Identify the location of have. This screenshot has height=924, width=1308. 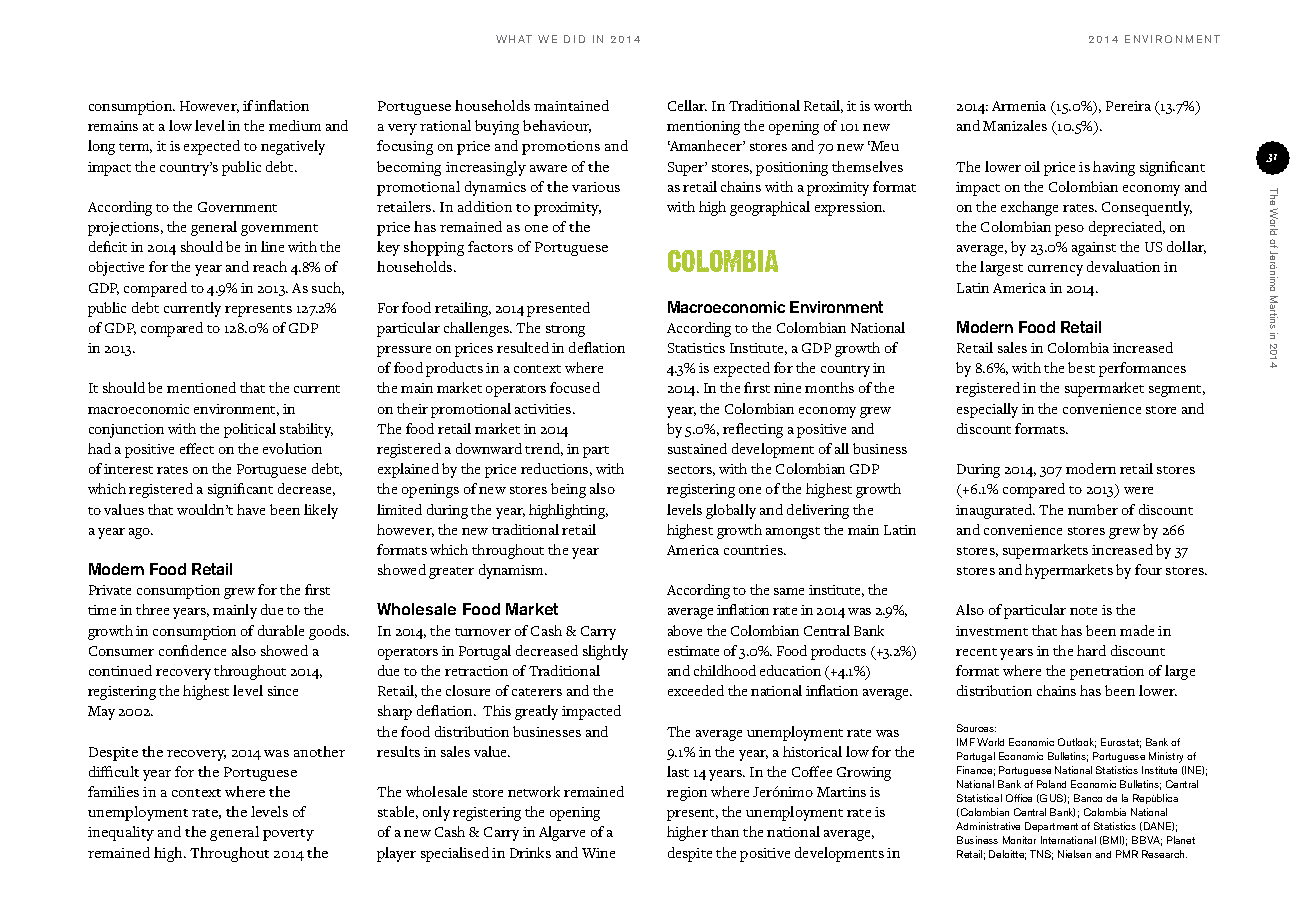
(251, 509).
